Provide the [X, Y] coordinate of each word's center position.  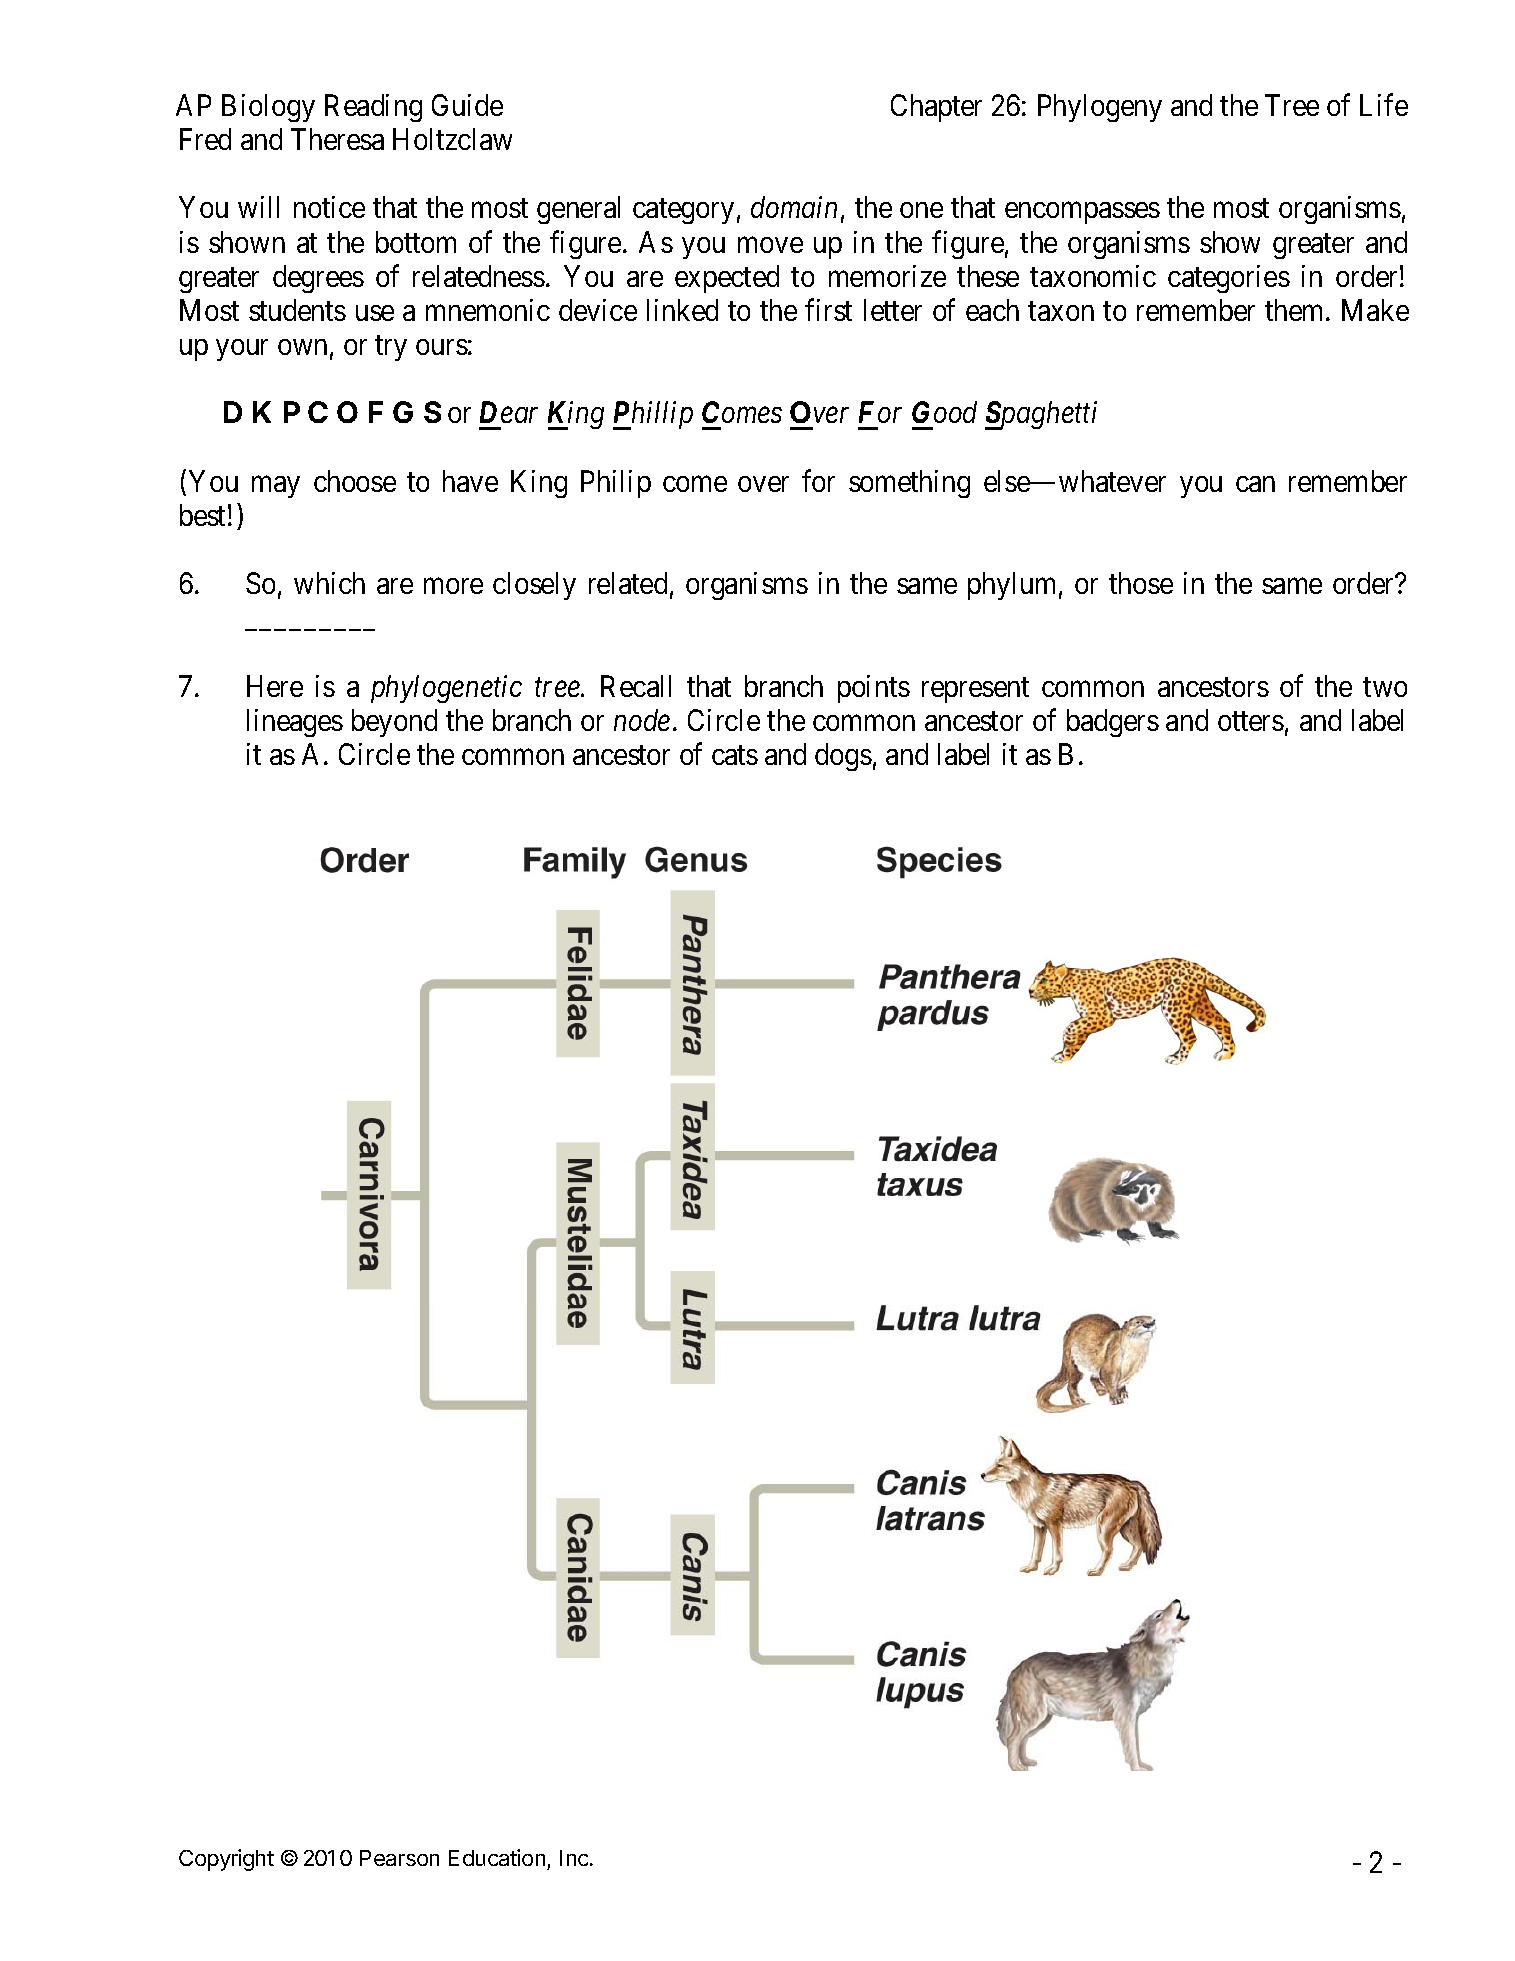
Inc [575, 1858]
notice [329, 207]
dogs [843, 757]
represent [975, 690]
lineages [295, 723]
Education [498, 1859]
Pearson [399, 1858]
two [1385, 687]
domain [794, 207]
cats [735, 755]
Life [1384, 105]
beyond [394, 723]
